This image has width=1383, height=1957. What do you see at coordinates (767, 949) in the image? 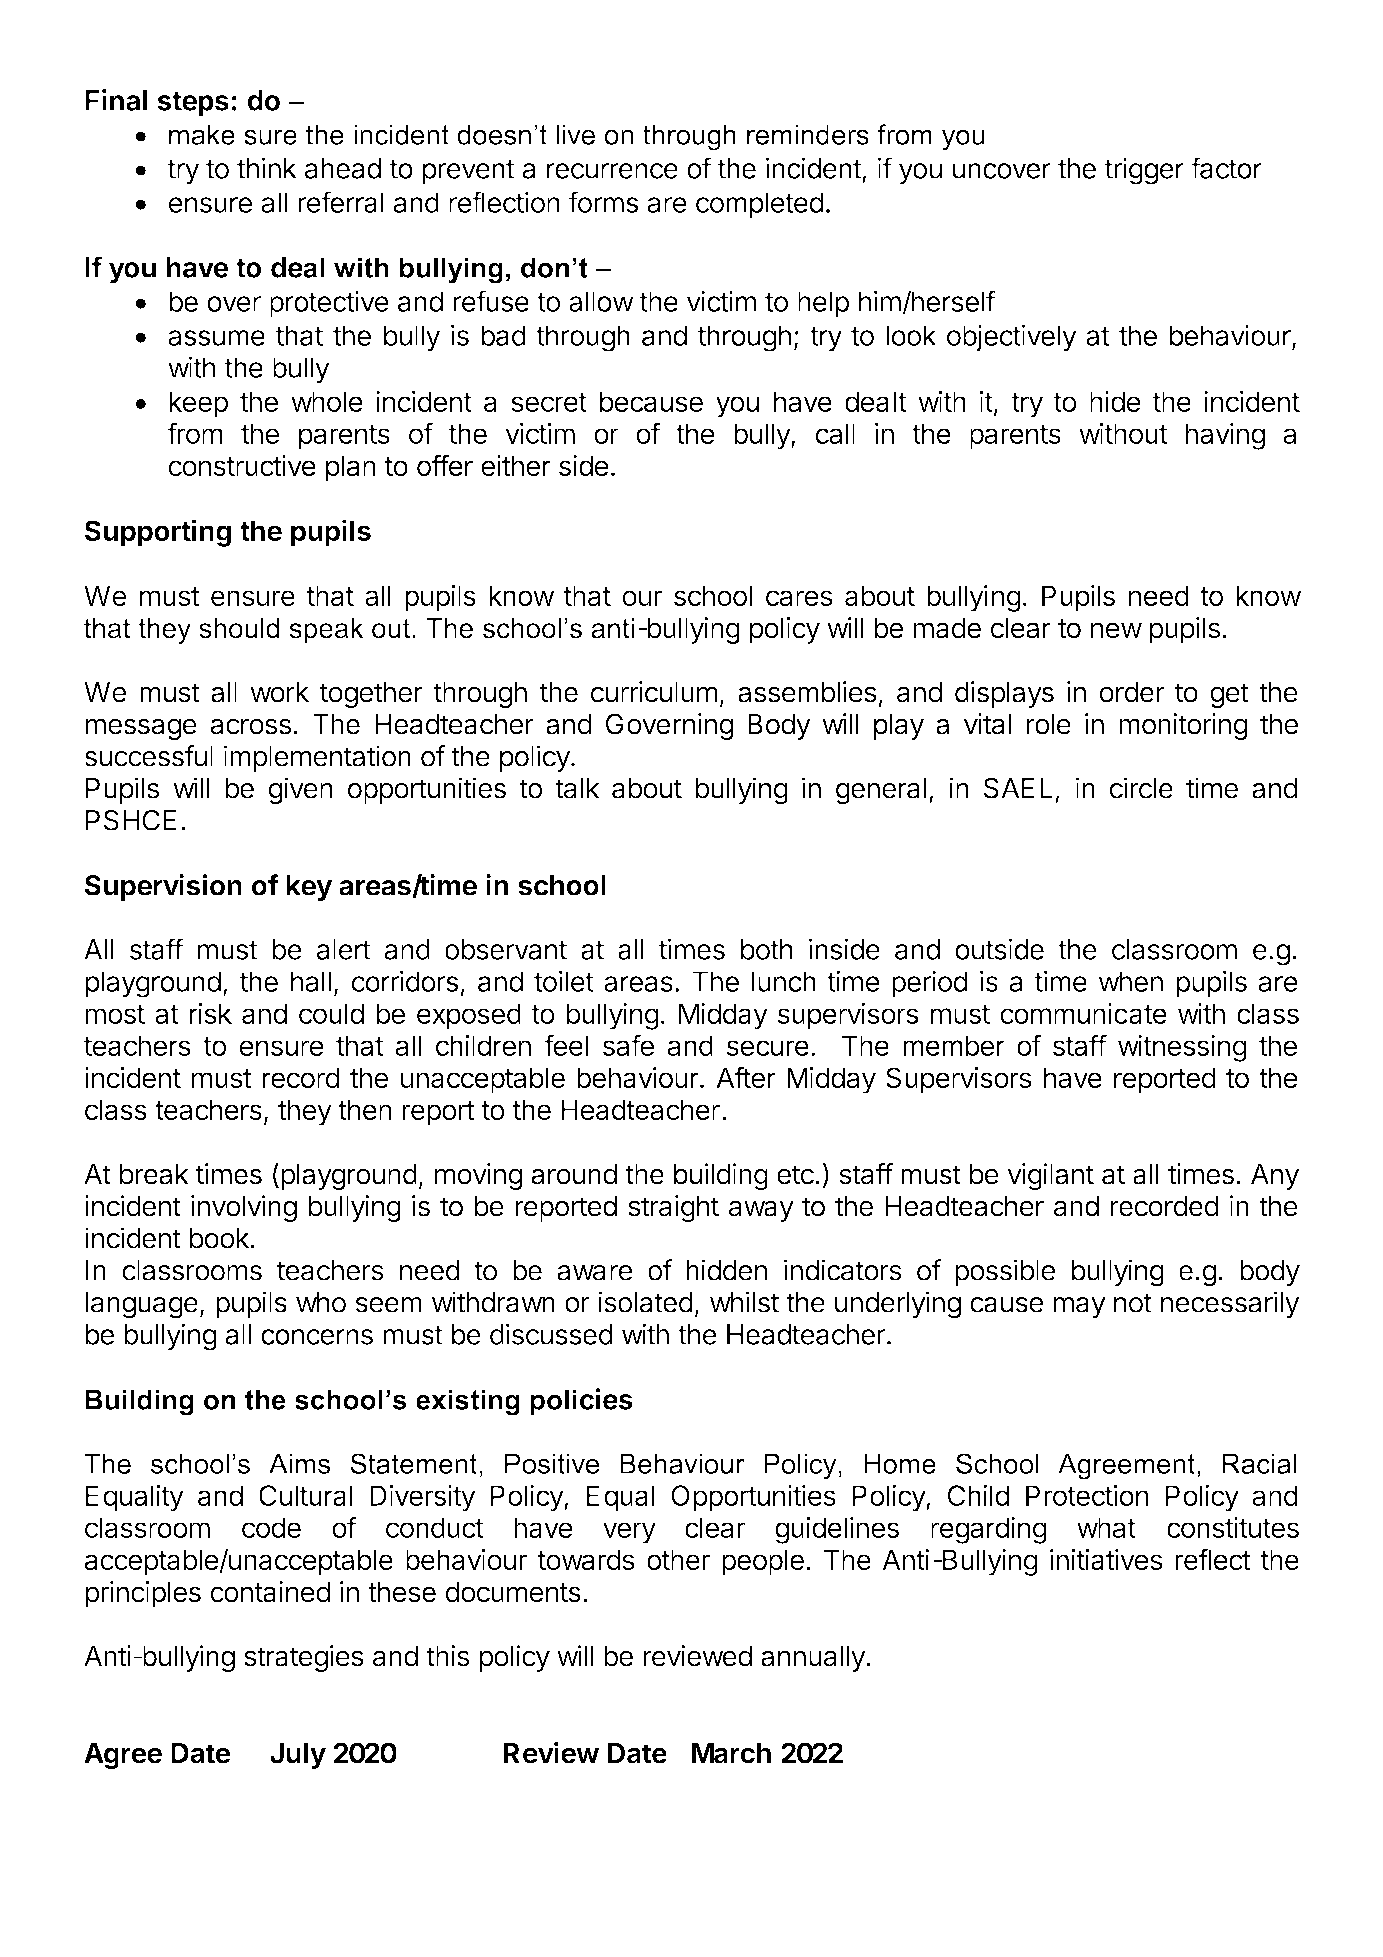
I see `both` at bounding box center [767, 949].
